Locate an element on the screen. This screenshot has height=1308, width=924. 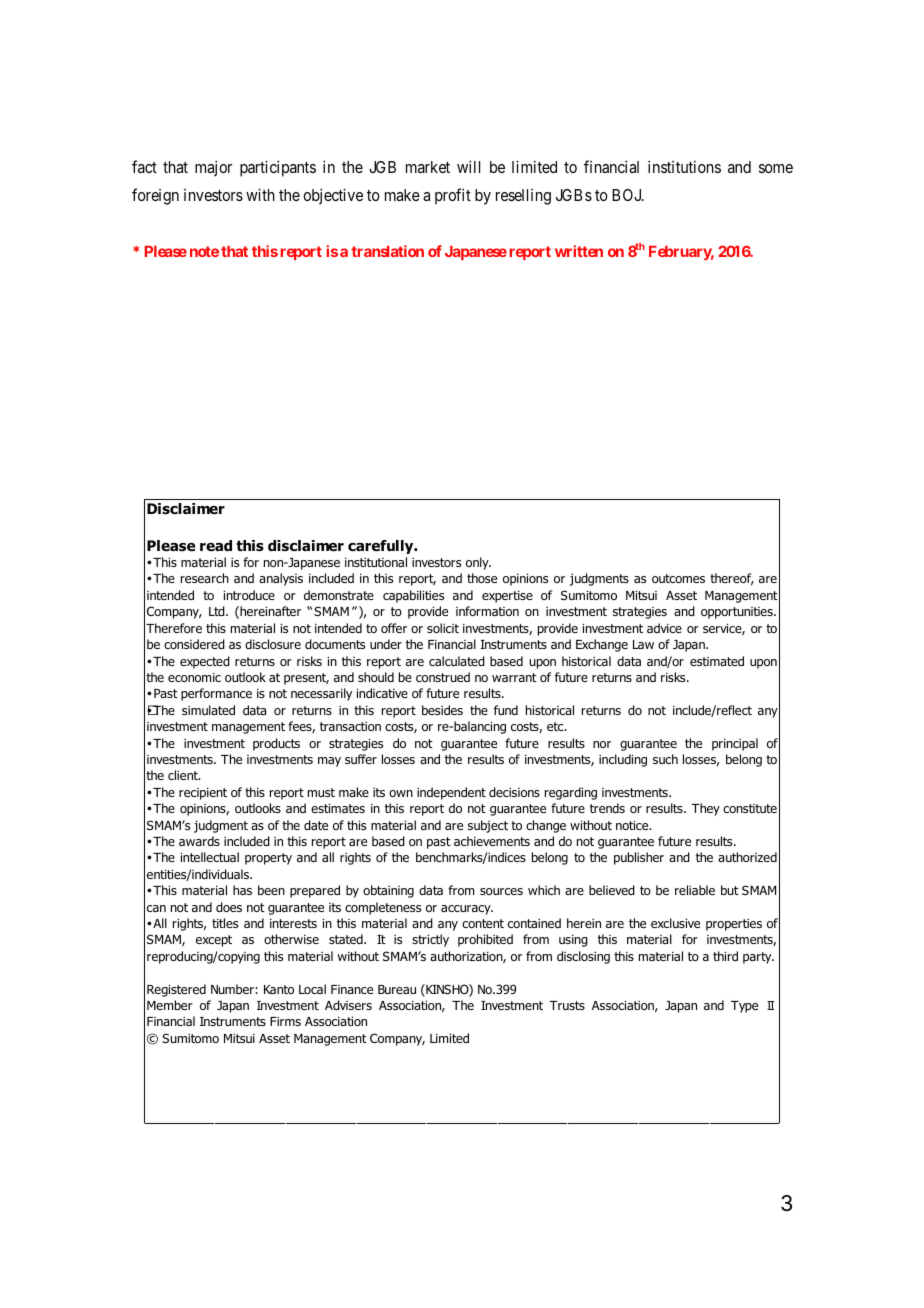
Registered is located at coordinates (176, 990).
